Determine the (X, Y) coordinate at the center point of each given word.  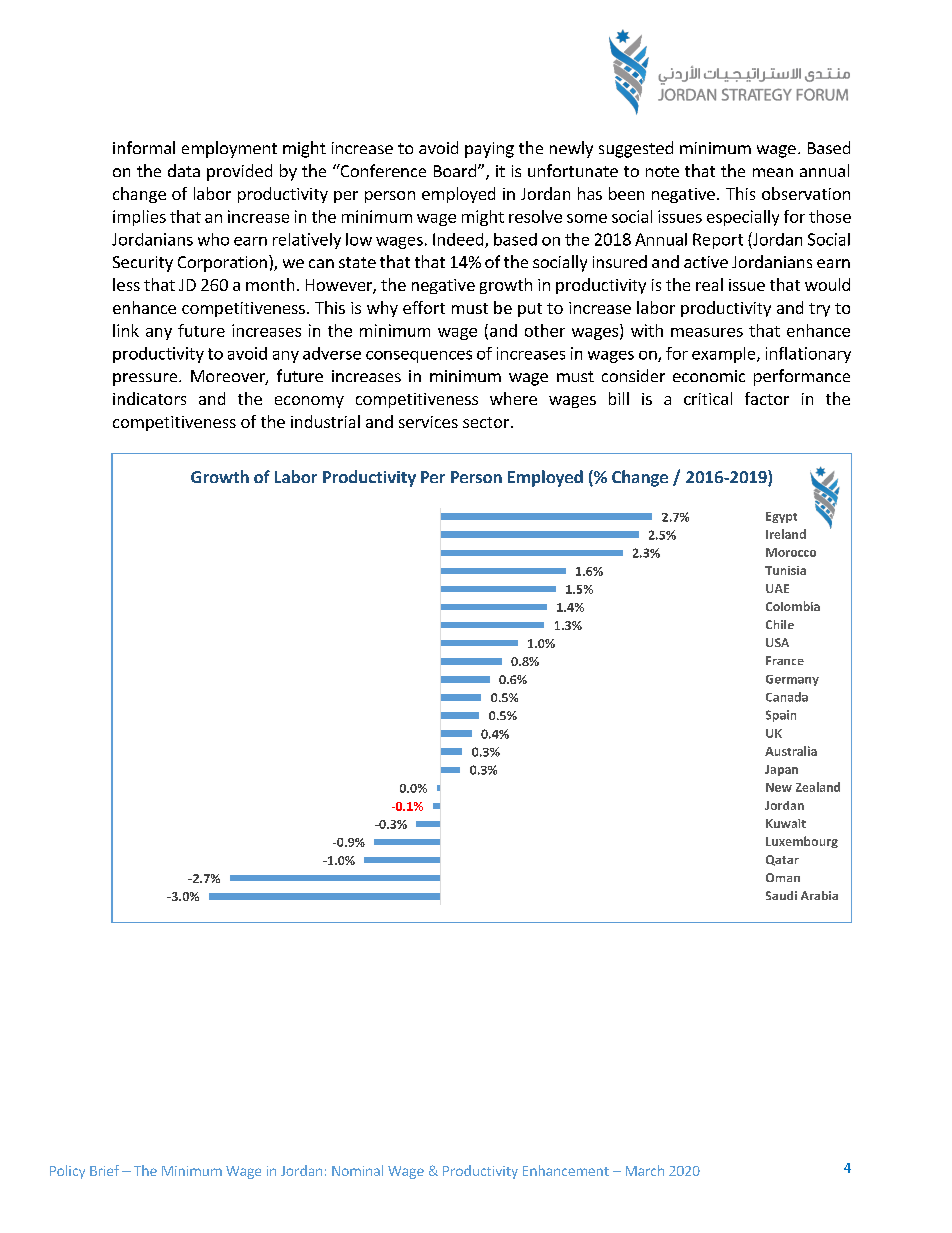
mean (773, 172)
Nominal (357, 1170)
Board (455, 170)
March (645, 1170)
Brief (104, 1170)
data (184, 170)
